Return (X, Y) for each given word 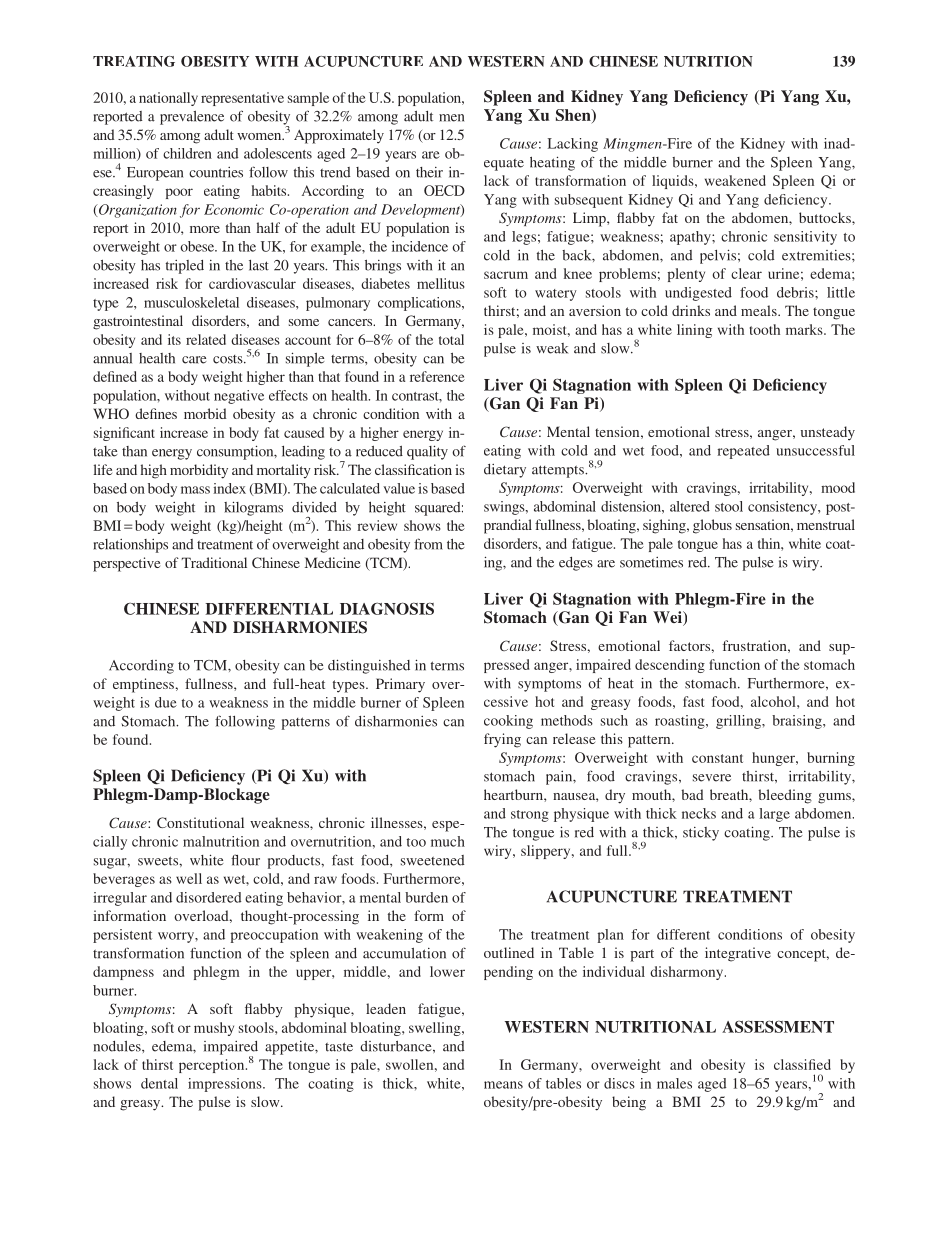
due (166, 702)
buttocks (826, 217)
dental (159, 1083)
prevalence (192, 118)
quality (427, 452)
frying (502, 740)
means (503, 1085)
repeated (743, 452)
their (429, 172)
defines (156, 413)
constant (717, 758)
